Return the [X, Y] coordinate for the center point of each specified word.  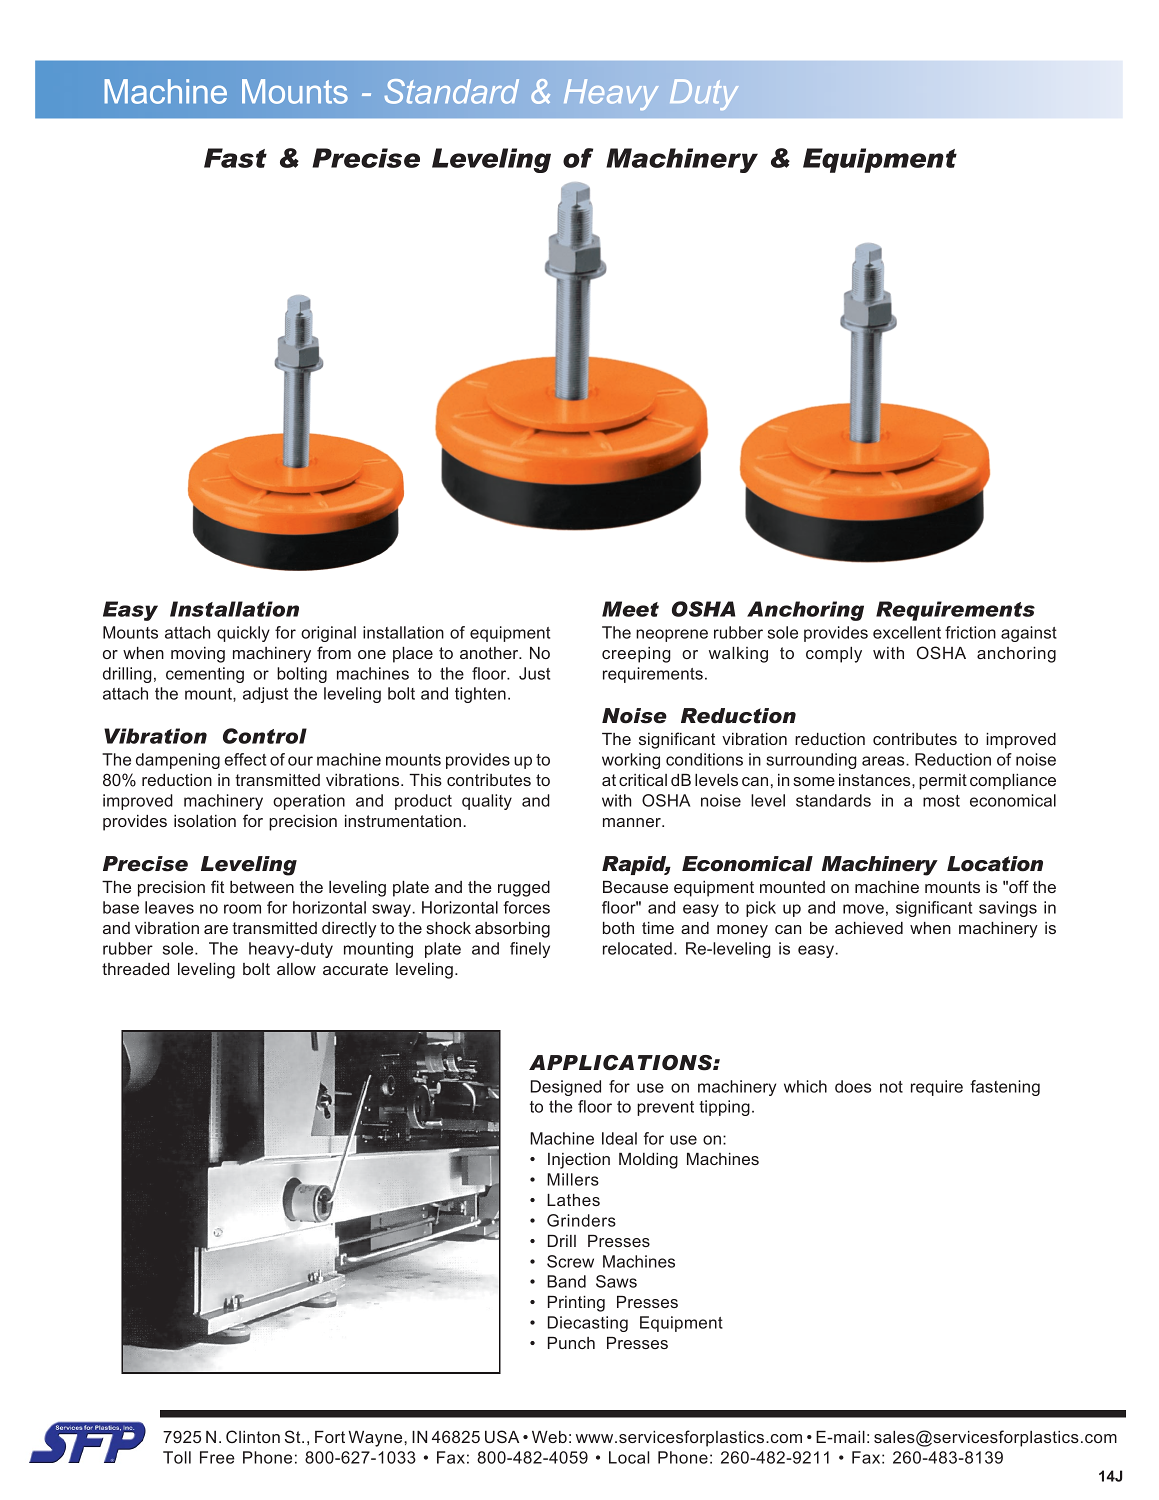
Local [629, 1457]
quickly [243, 634]
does [853, 1086]
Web [549, 1437]
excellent [907, 632]
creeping [636, 655]
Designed [566, 1088]
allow [296, 969]
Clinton [253, 1436]
